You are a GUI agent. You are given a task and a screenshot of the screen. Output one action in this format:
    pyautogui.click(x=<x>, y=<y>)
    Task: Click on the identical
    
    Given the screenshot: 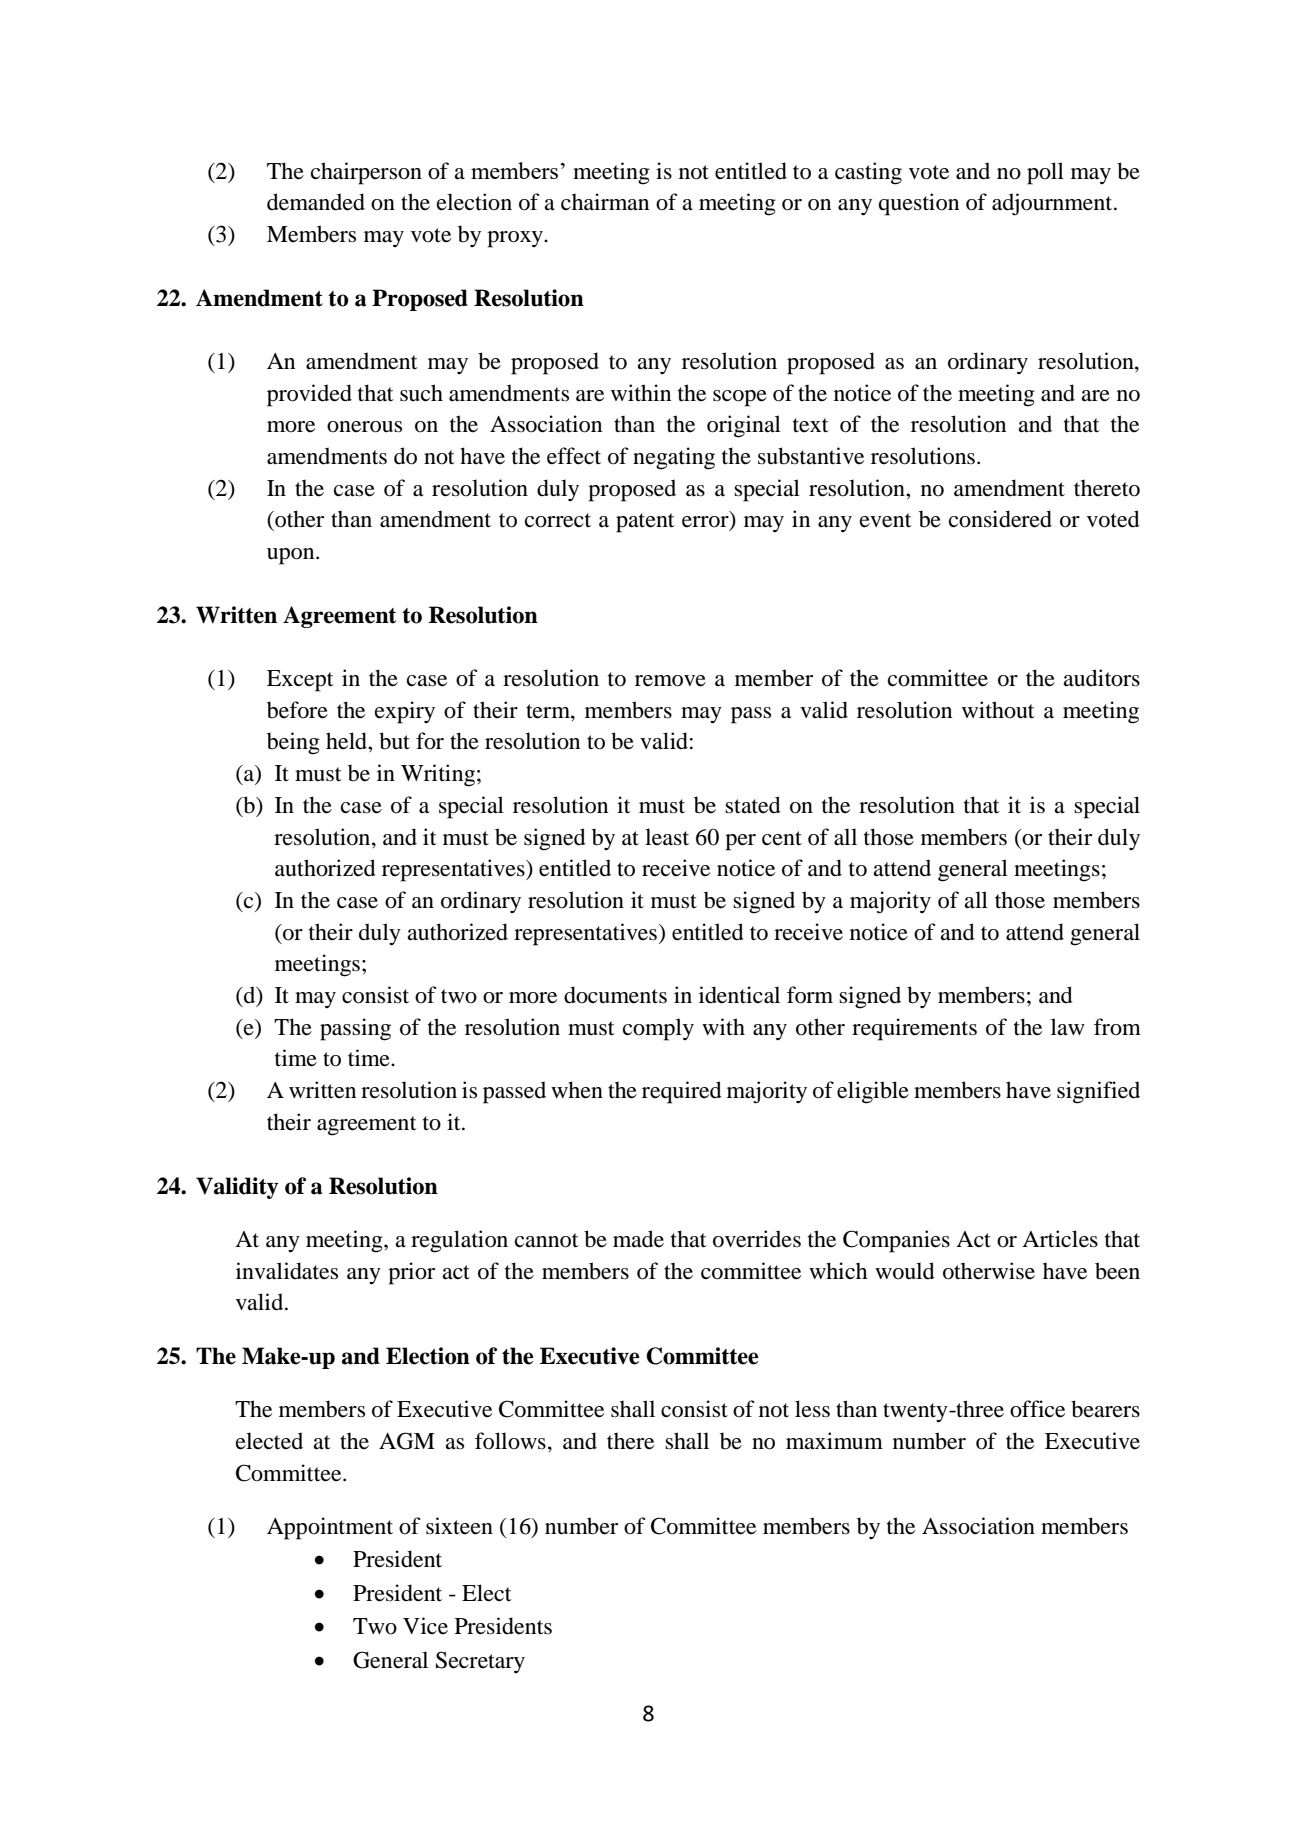 What is the action you would take?
    pyautogui.click(x=739, y=995)
